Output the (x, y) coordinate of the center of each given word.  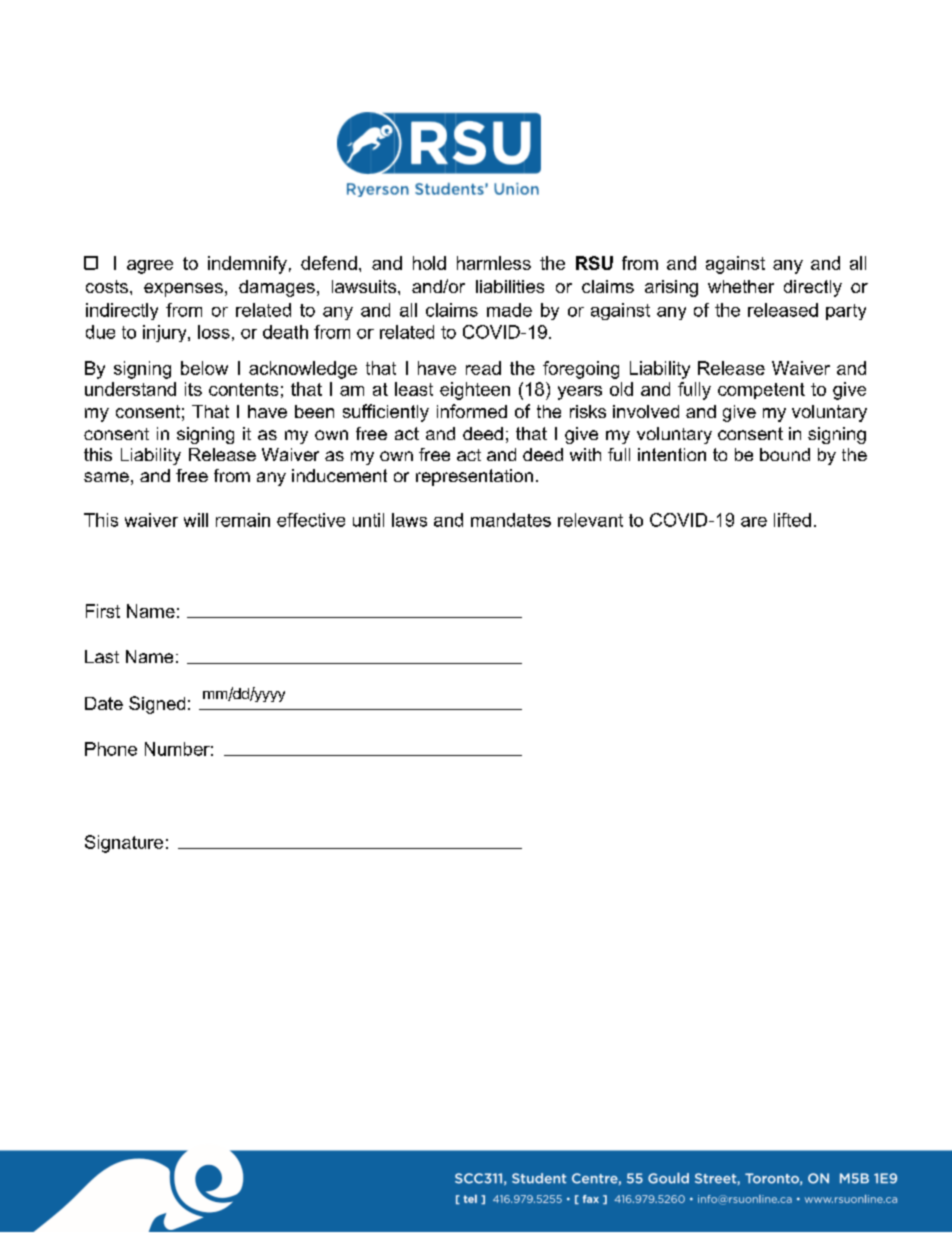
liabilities (510, 286)
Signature (124, 844)
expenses (183, 290)
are (754, 522)
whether (741, 286)
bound (785, 454)
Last (102, 656)
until (368, 520)
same (106, 477)
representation (474, 477)
